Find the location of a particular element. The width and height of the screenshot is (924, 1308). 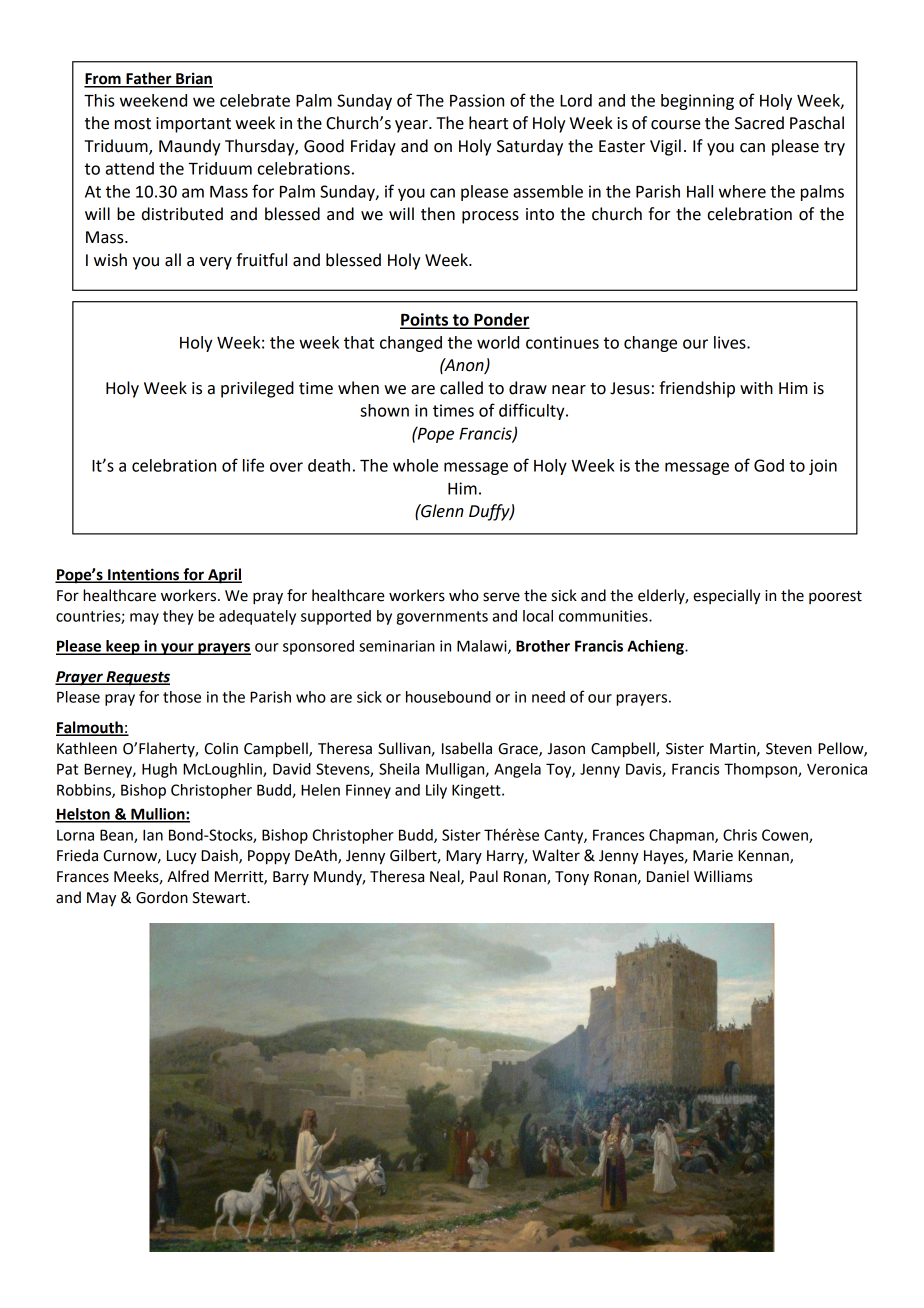

very is located at coordinates (216, 263).
